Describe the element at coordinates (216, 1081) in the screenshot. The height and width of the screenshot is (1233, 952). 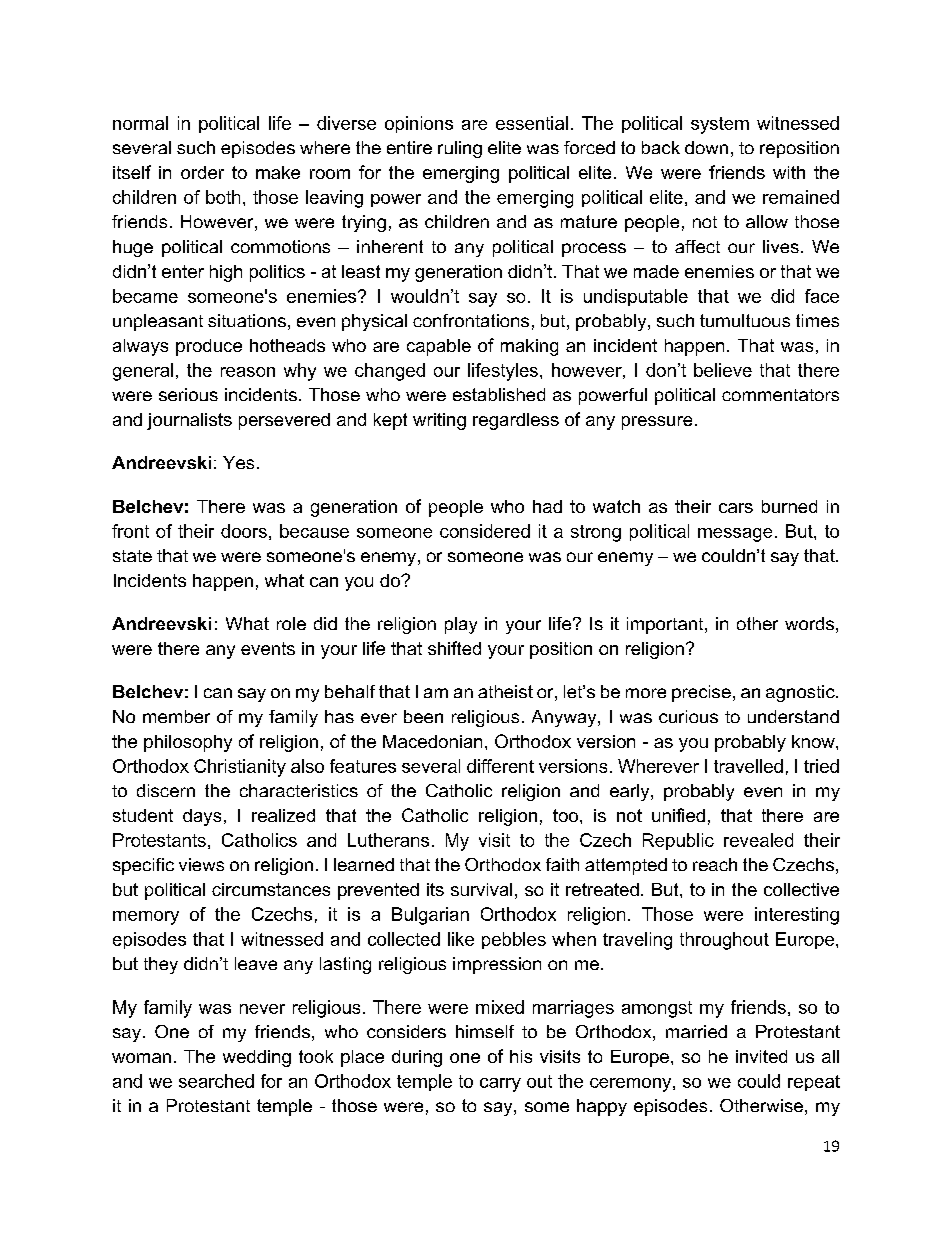
I see `searched` at that location.
